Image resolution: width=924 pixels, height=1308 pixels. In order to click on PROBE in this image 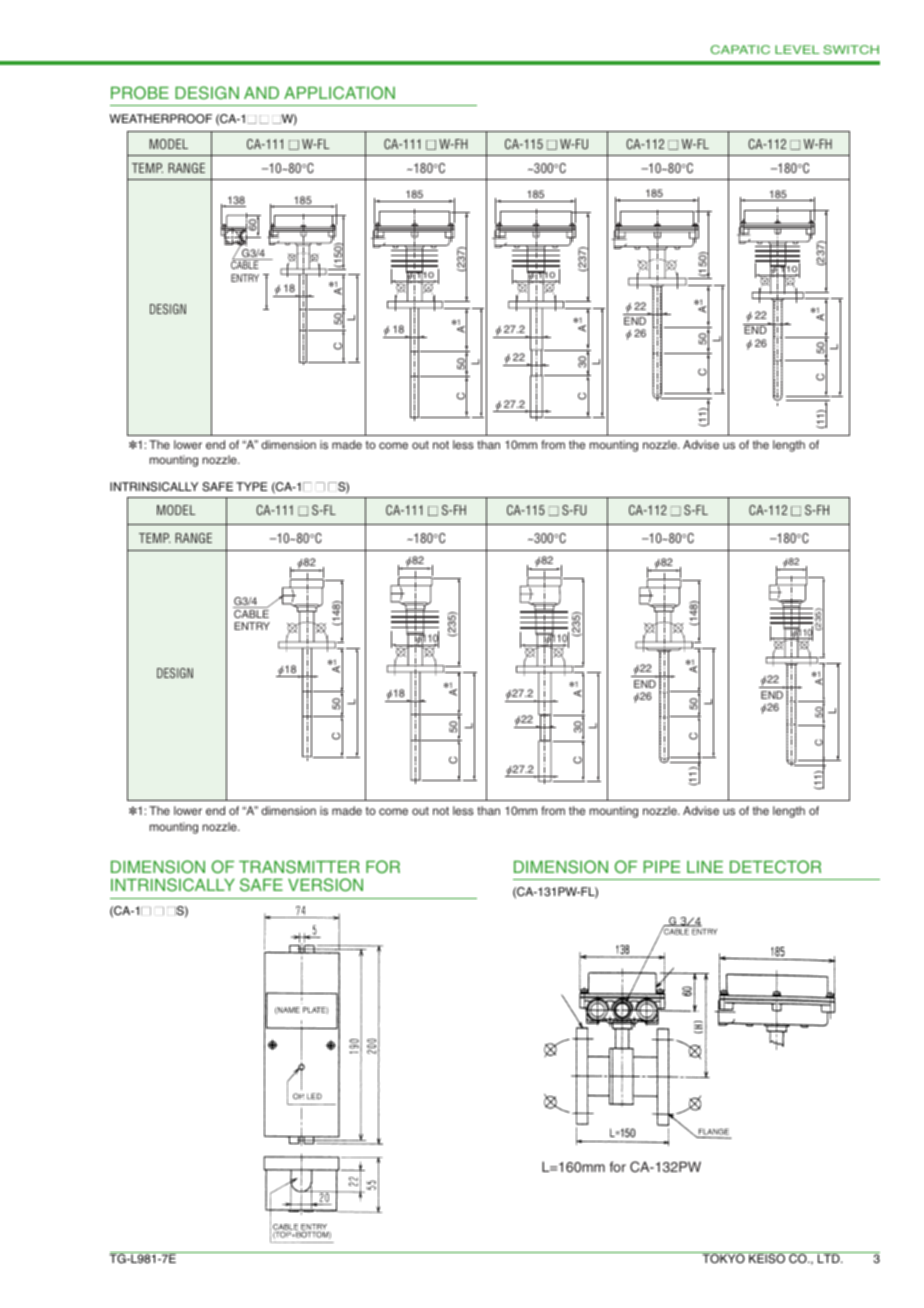, I will do `click(140, 93)`.
